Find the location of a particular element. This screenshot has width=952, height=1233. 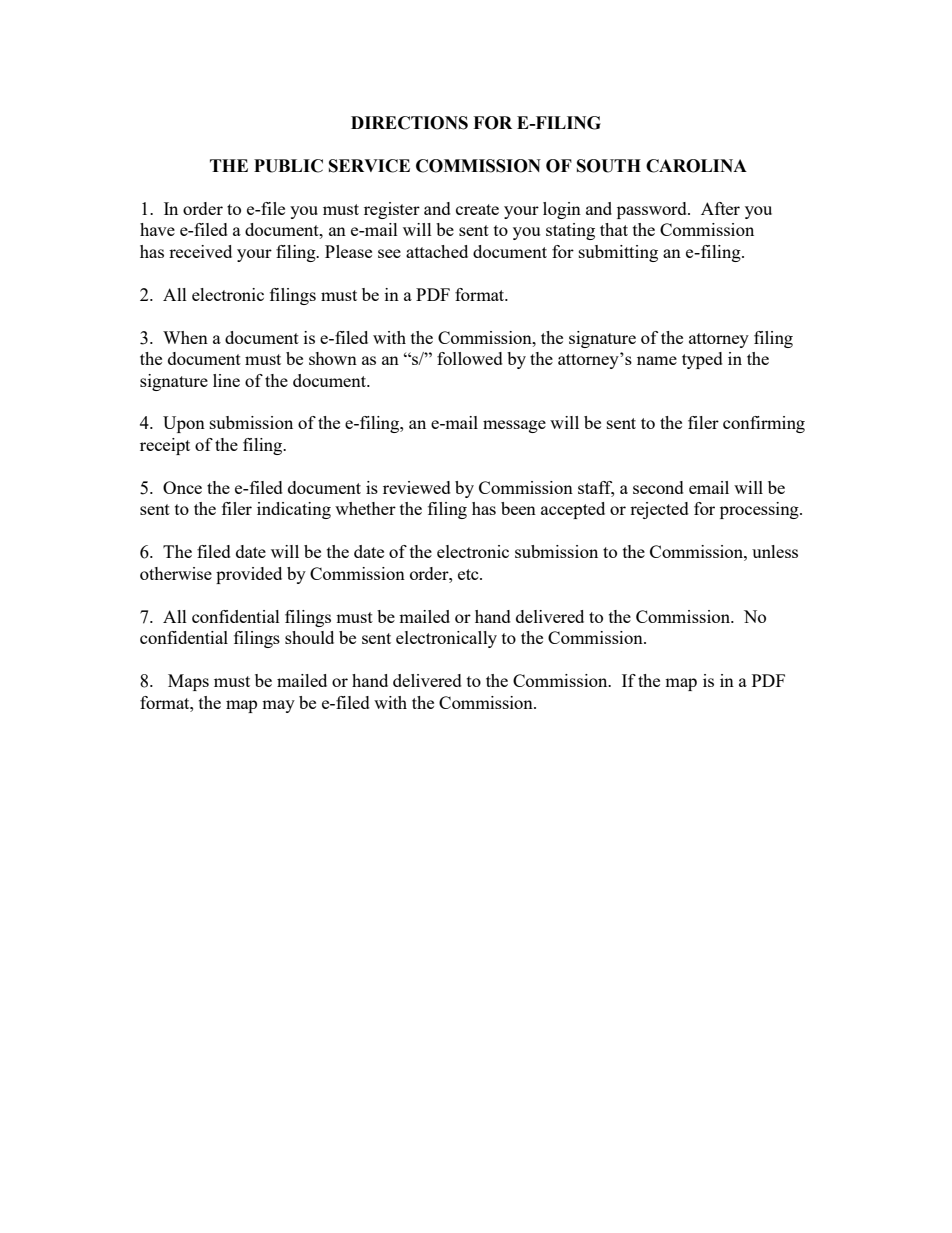

DIRECTIONS is located at coordinates (409, 123).
